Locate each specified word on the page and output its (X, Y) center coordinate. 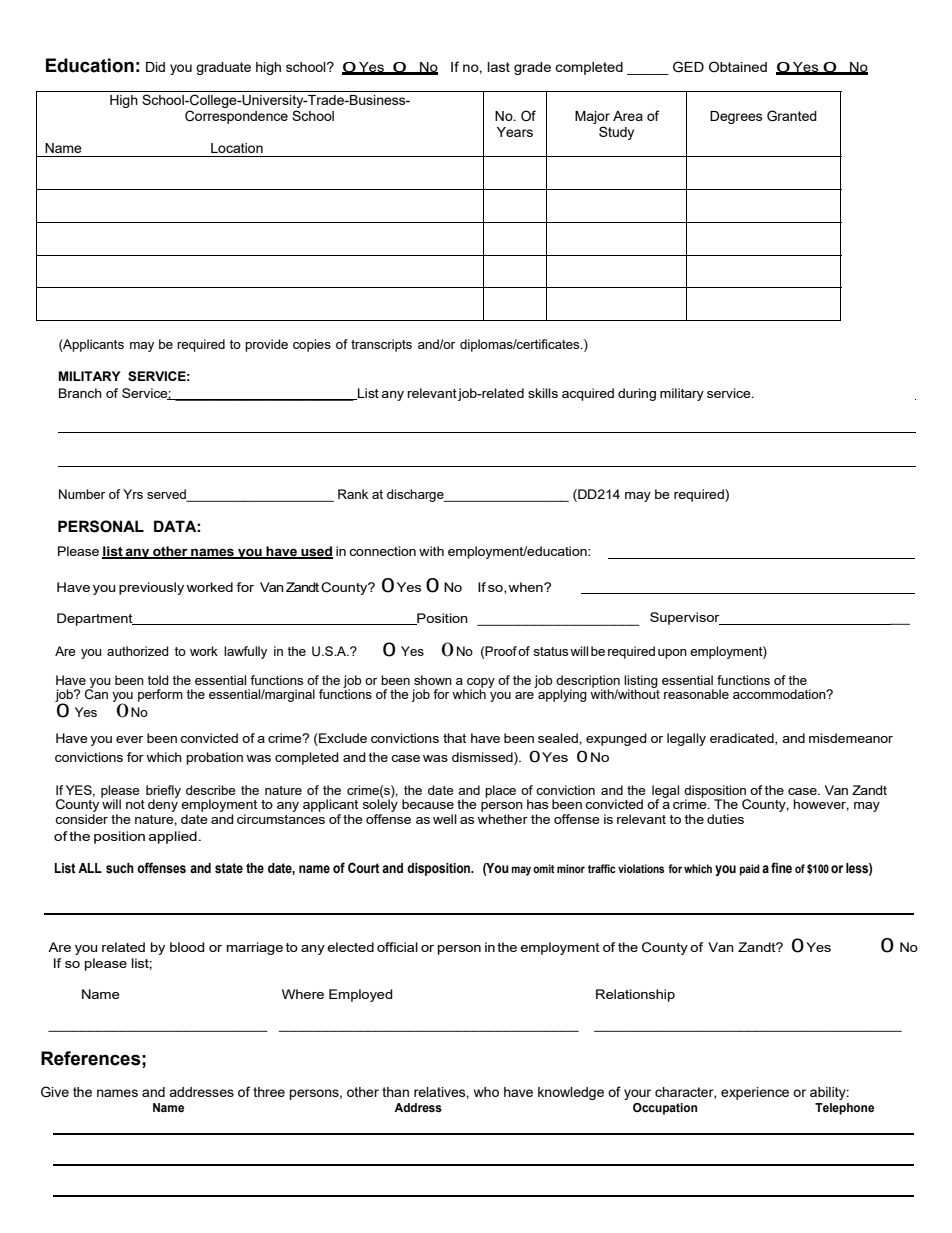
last (499, 67)
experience (755, 1093)
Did (155, 67)
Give (55, 1092)
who (486, 1092)
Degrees (736, 117)
